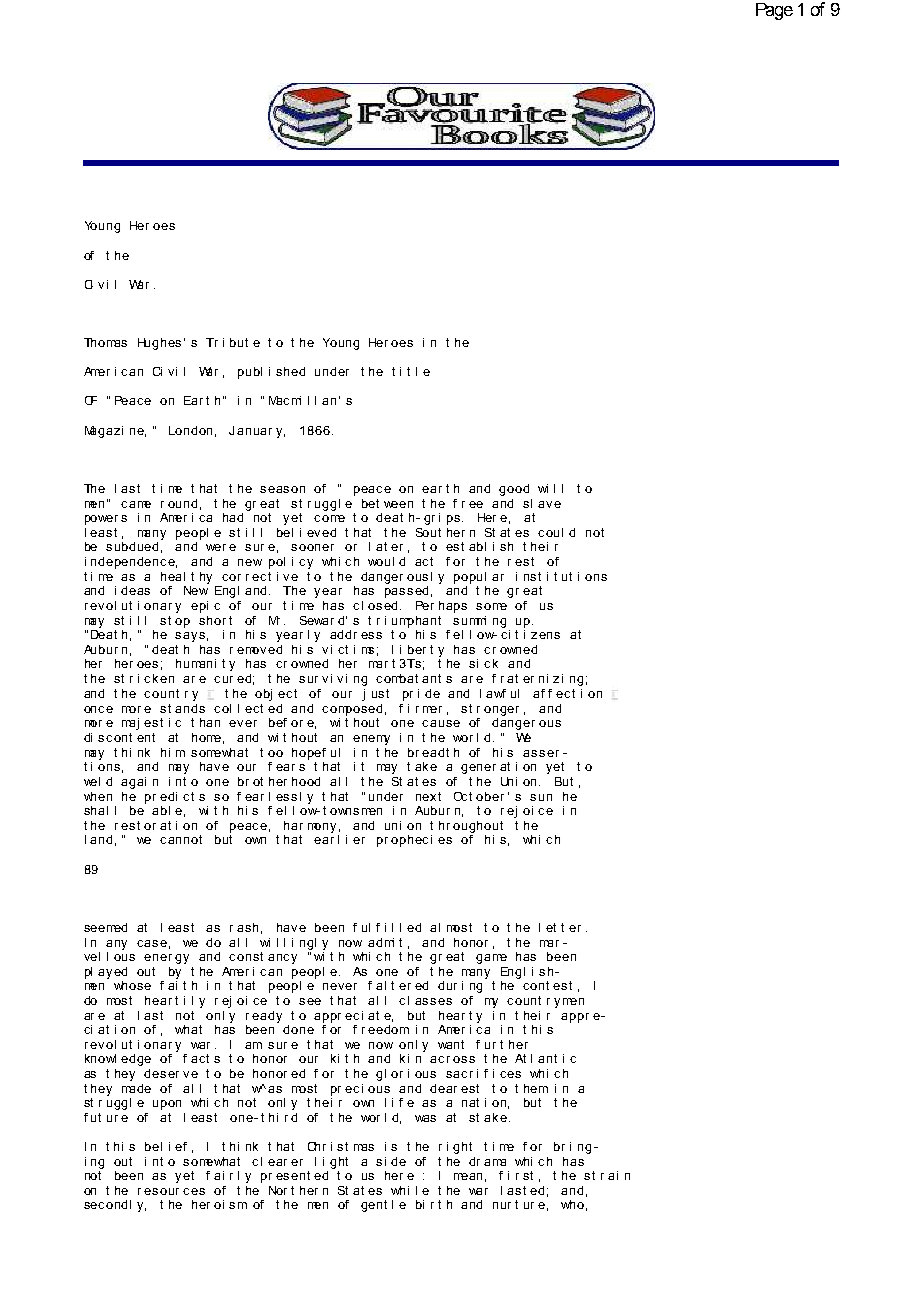  What do you see at coordinates (105, 342) in the image?
I see `Thomas` at bounding box center [105, 342].
